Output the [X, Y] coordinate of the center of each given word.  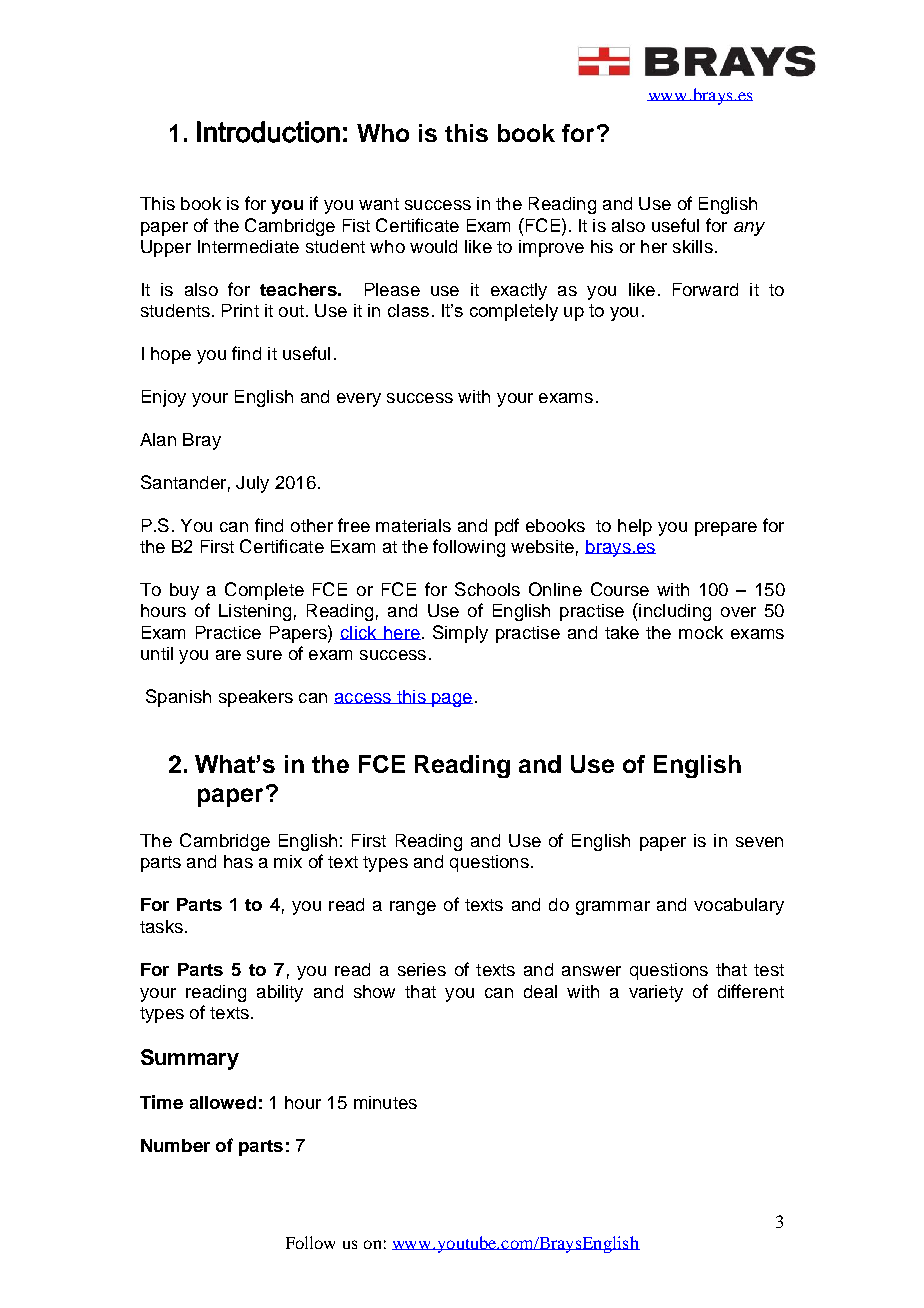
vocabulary [739, 906]
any [749, 229]
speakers [256, 698]
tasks [161, 926]
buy [184, 591]
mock [701, 632]
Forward [705, 289]
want [379, 204]
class [408, 310]
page [451, 700]
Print [240, 310]
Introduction [268, 132]
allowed [223, 1102]
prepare [726, 529]
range [413, 908]
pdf [507, 527]
